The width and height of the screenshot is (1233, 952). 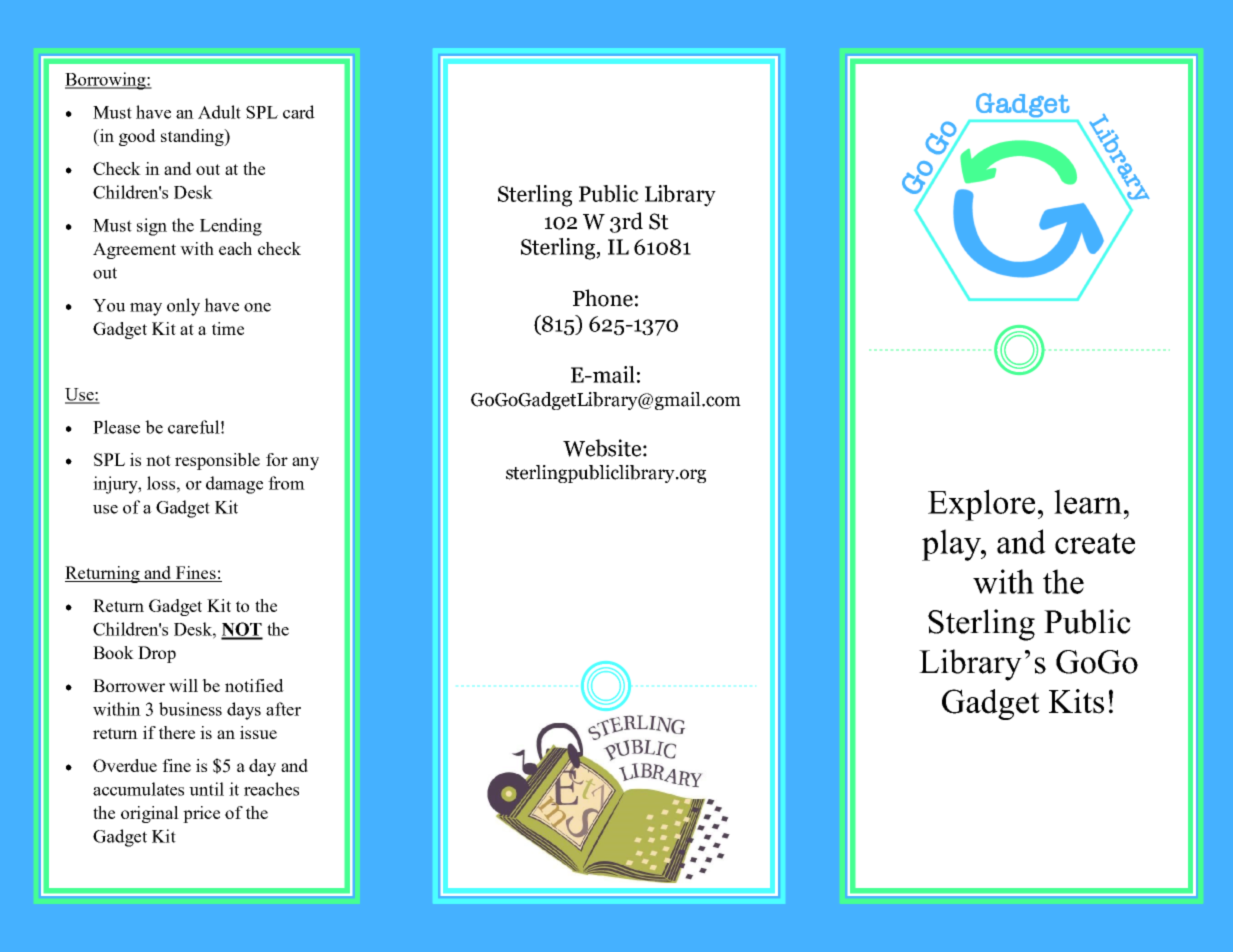 I want to click on card, so click(x=299, y=112).
